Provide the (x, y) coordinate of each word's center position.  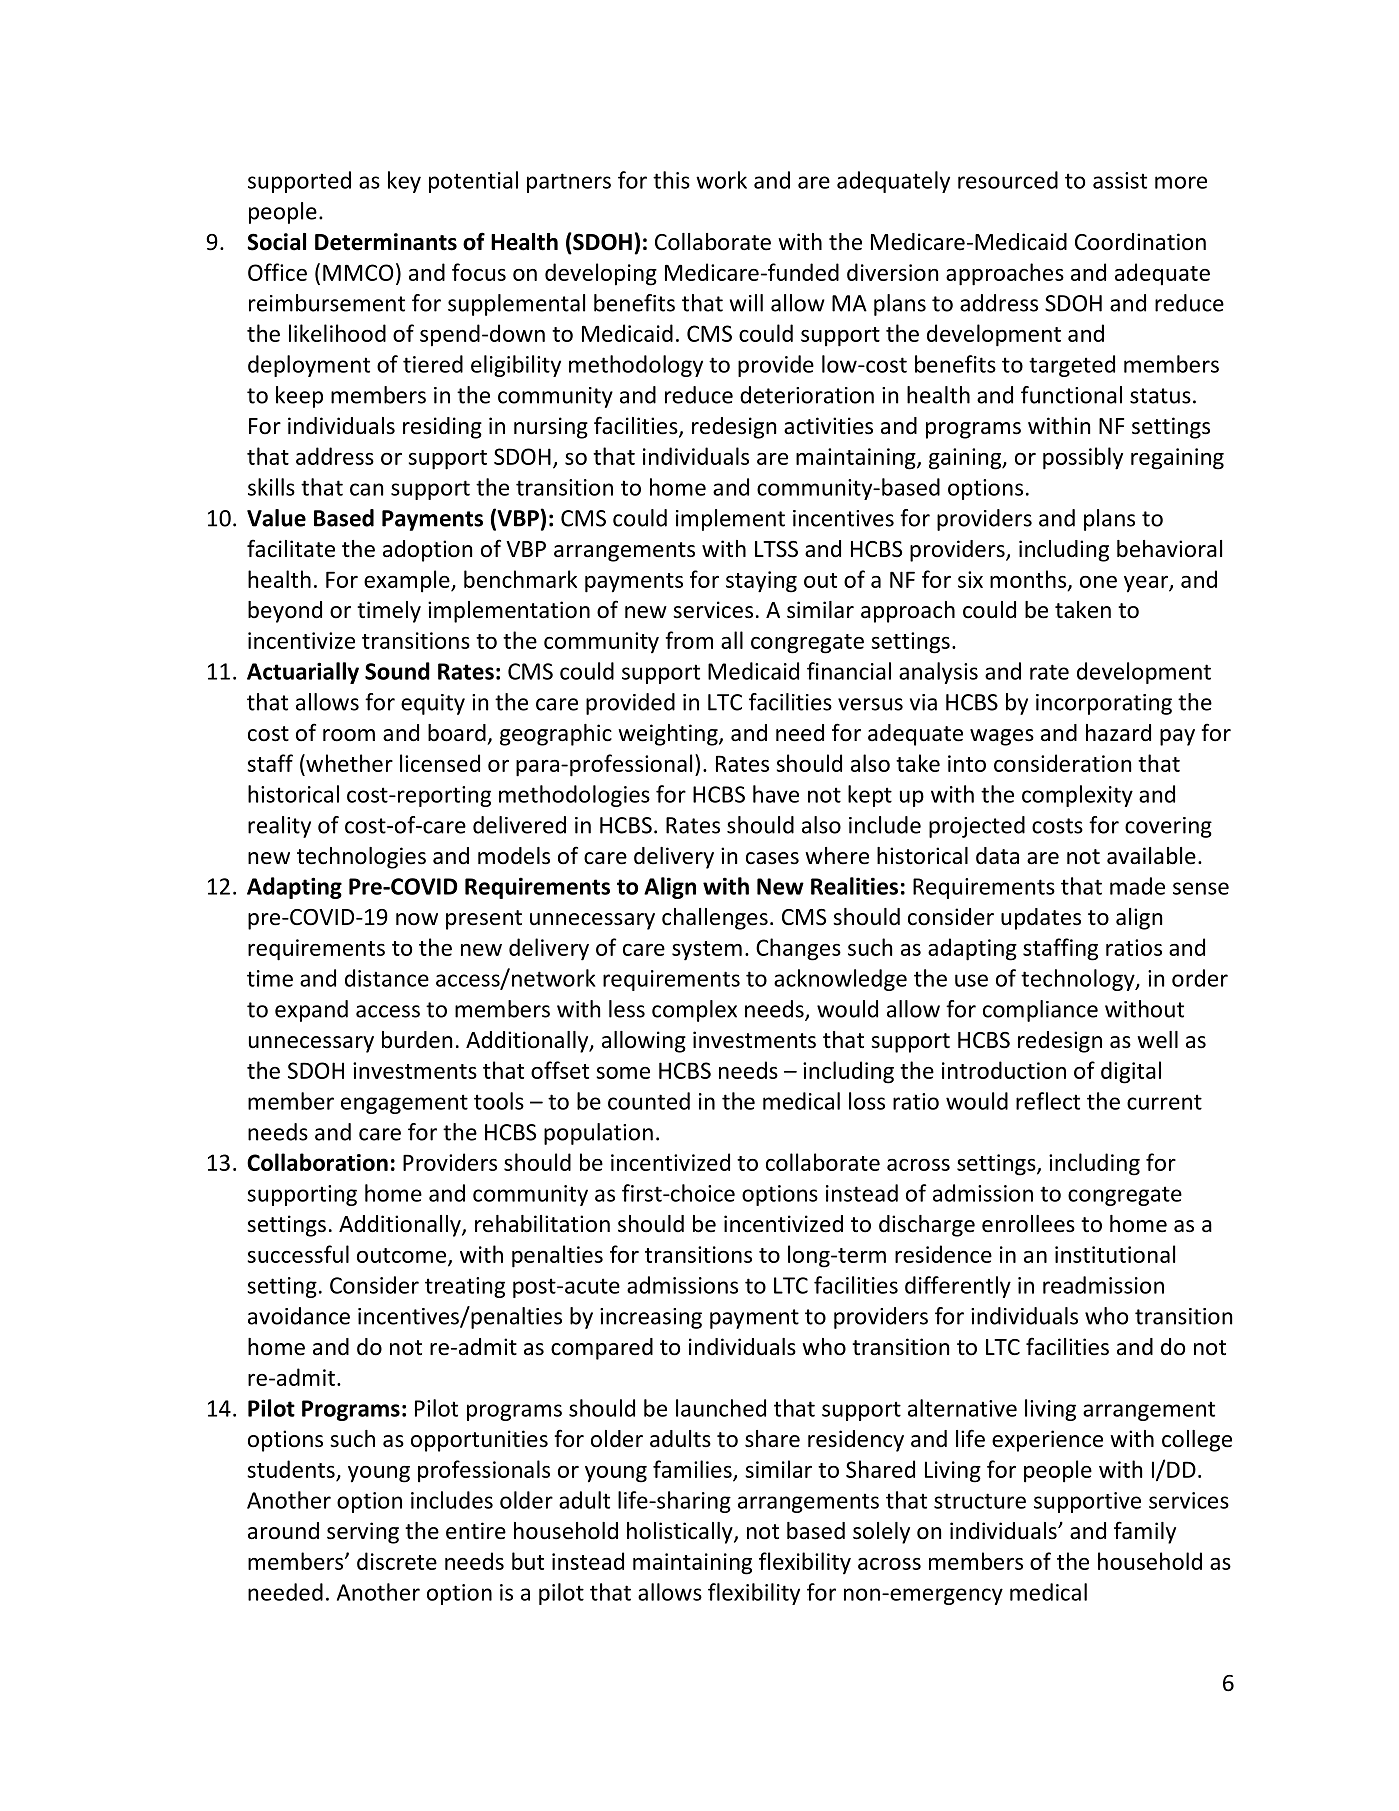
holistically (681, 1533)
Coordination (1140, 242)
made (1137, 886)
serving (363, 1533)
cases (772, 858)
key (404, 182)
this (671, 180)
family (1145, 1532)
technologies (361, 858)
